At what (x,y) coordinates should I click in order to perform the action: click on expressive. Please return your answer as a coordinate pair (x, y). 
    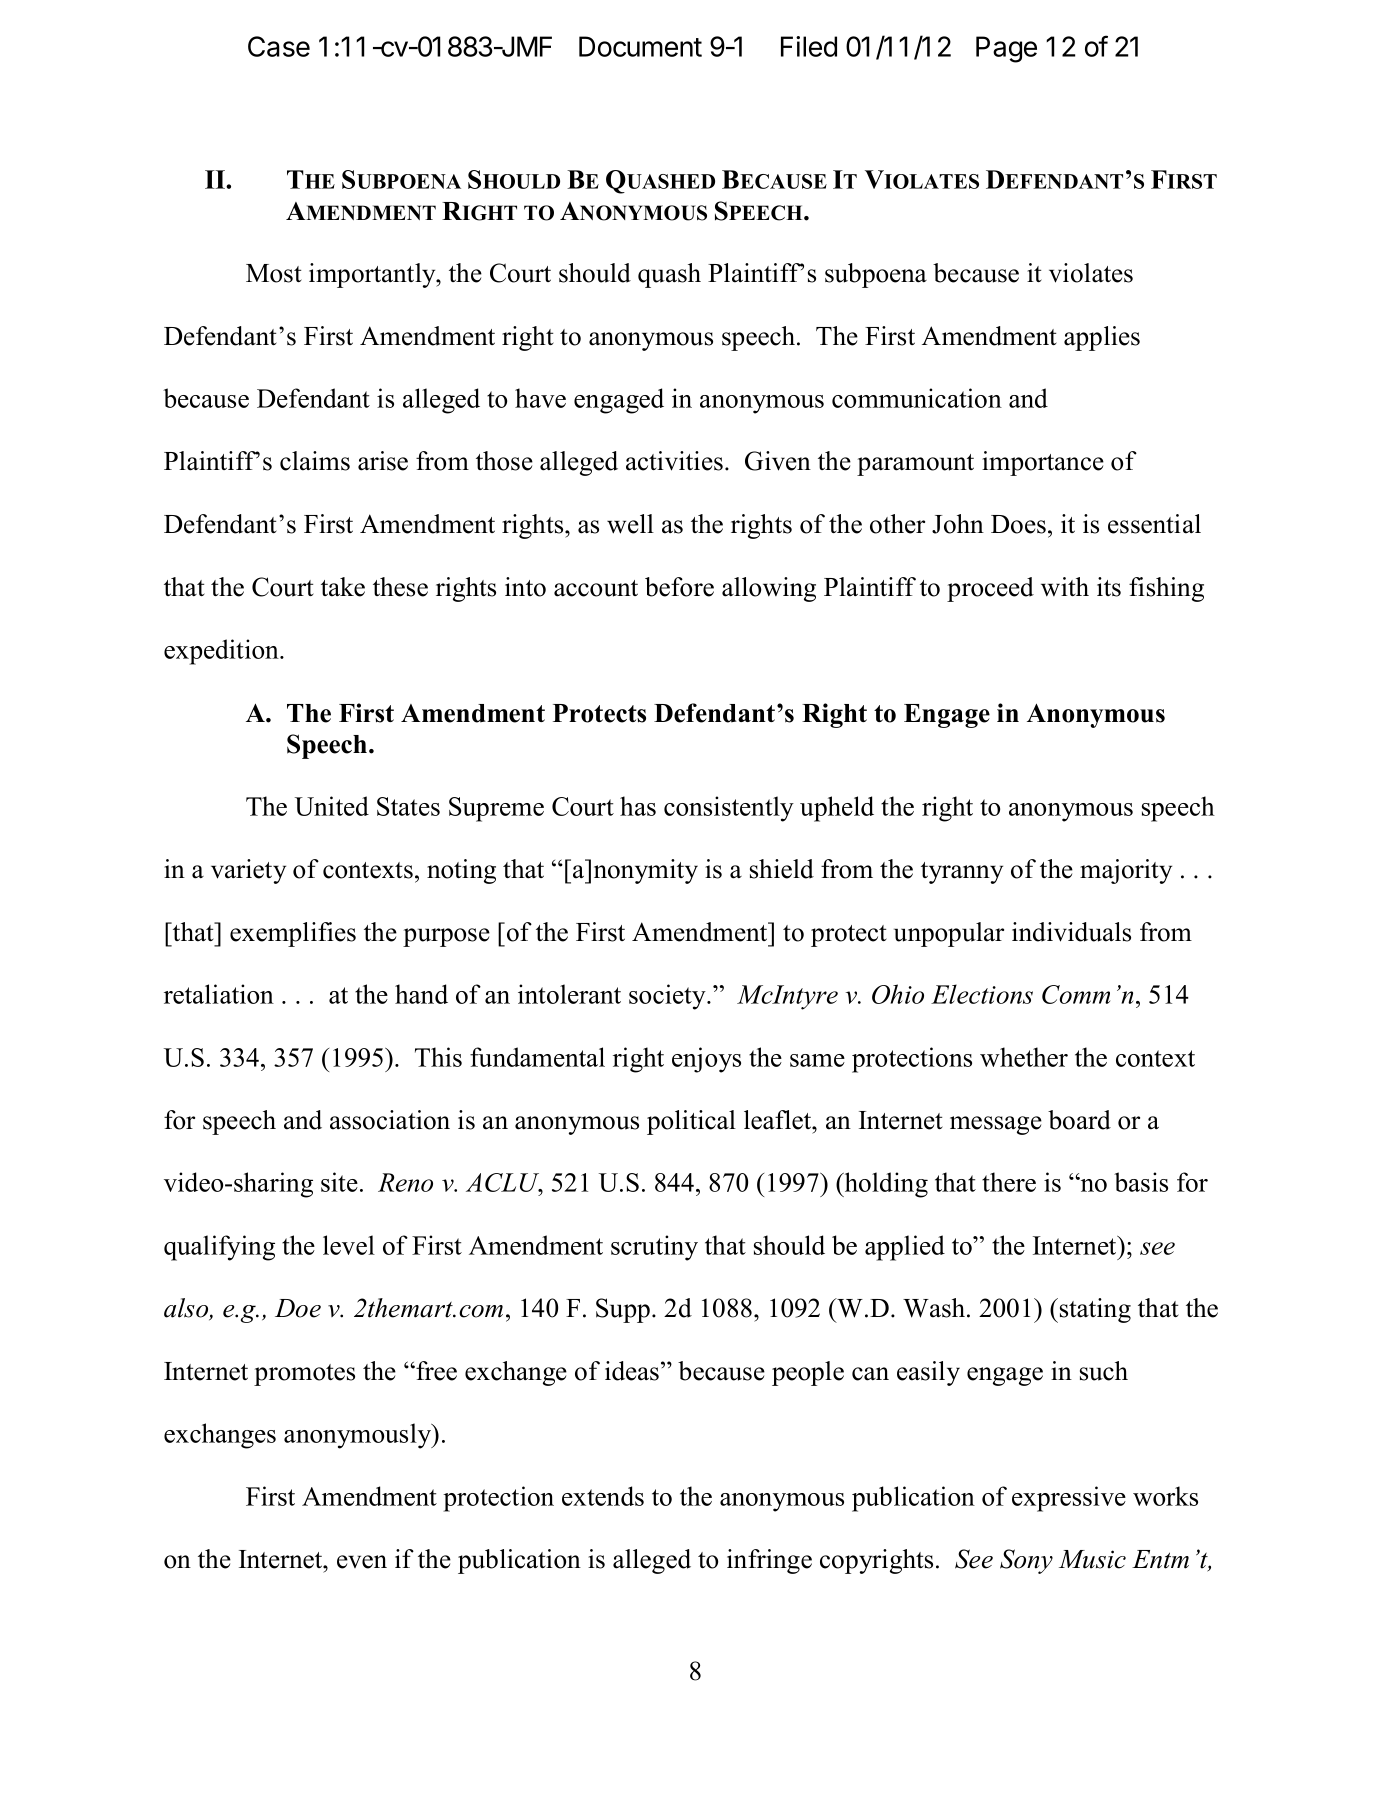
    Looking at the image, I should click on (1069, 1499).
